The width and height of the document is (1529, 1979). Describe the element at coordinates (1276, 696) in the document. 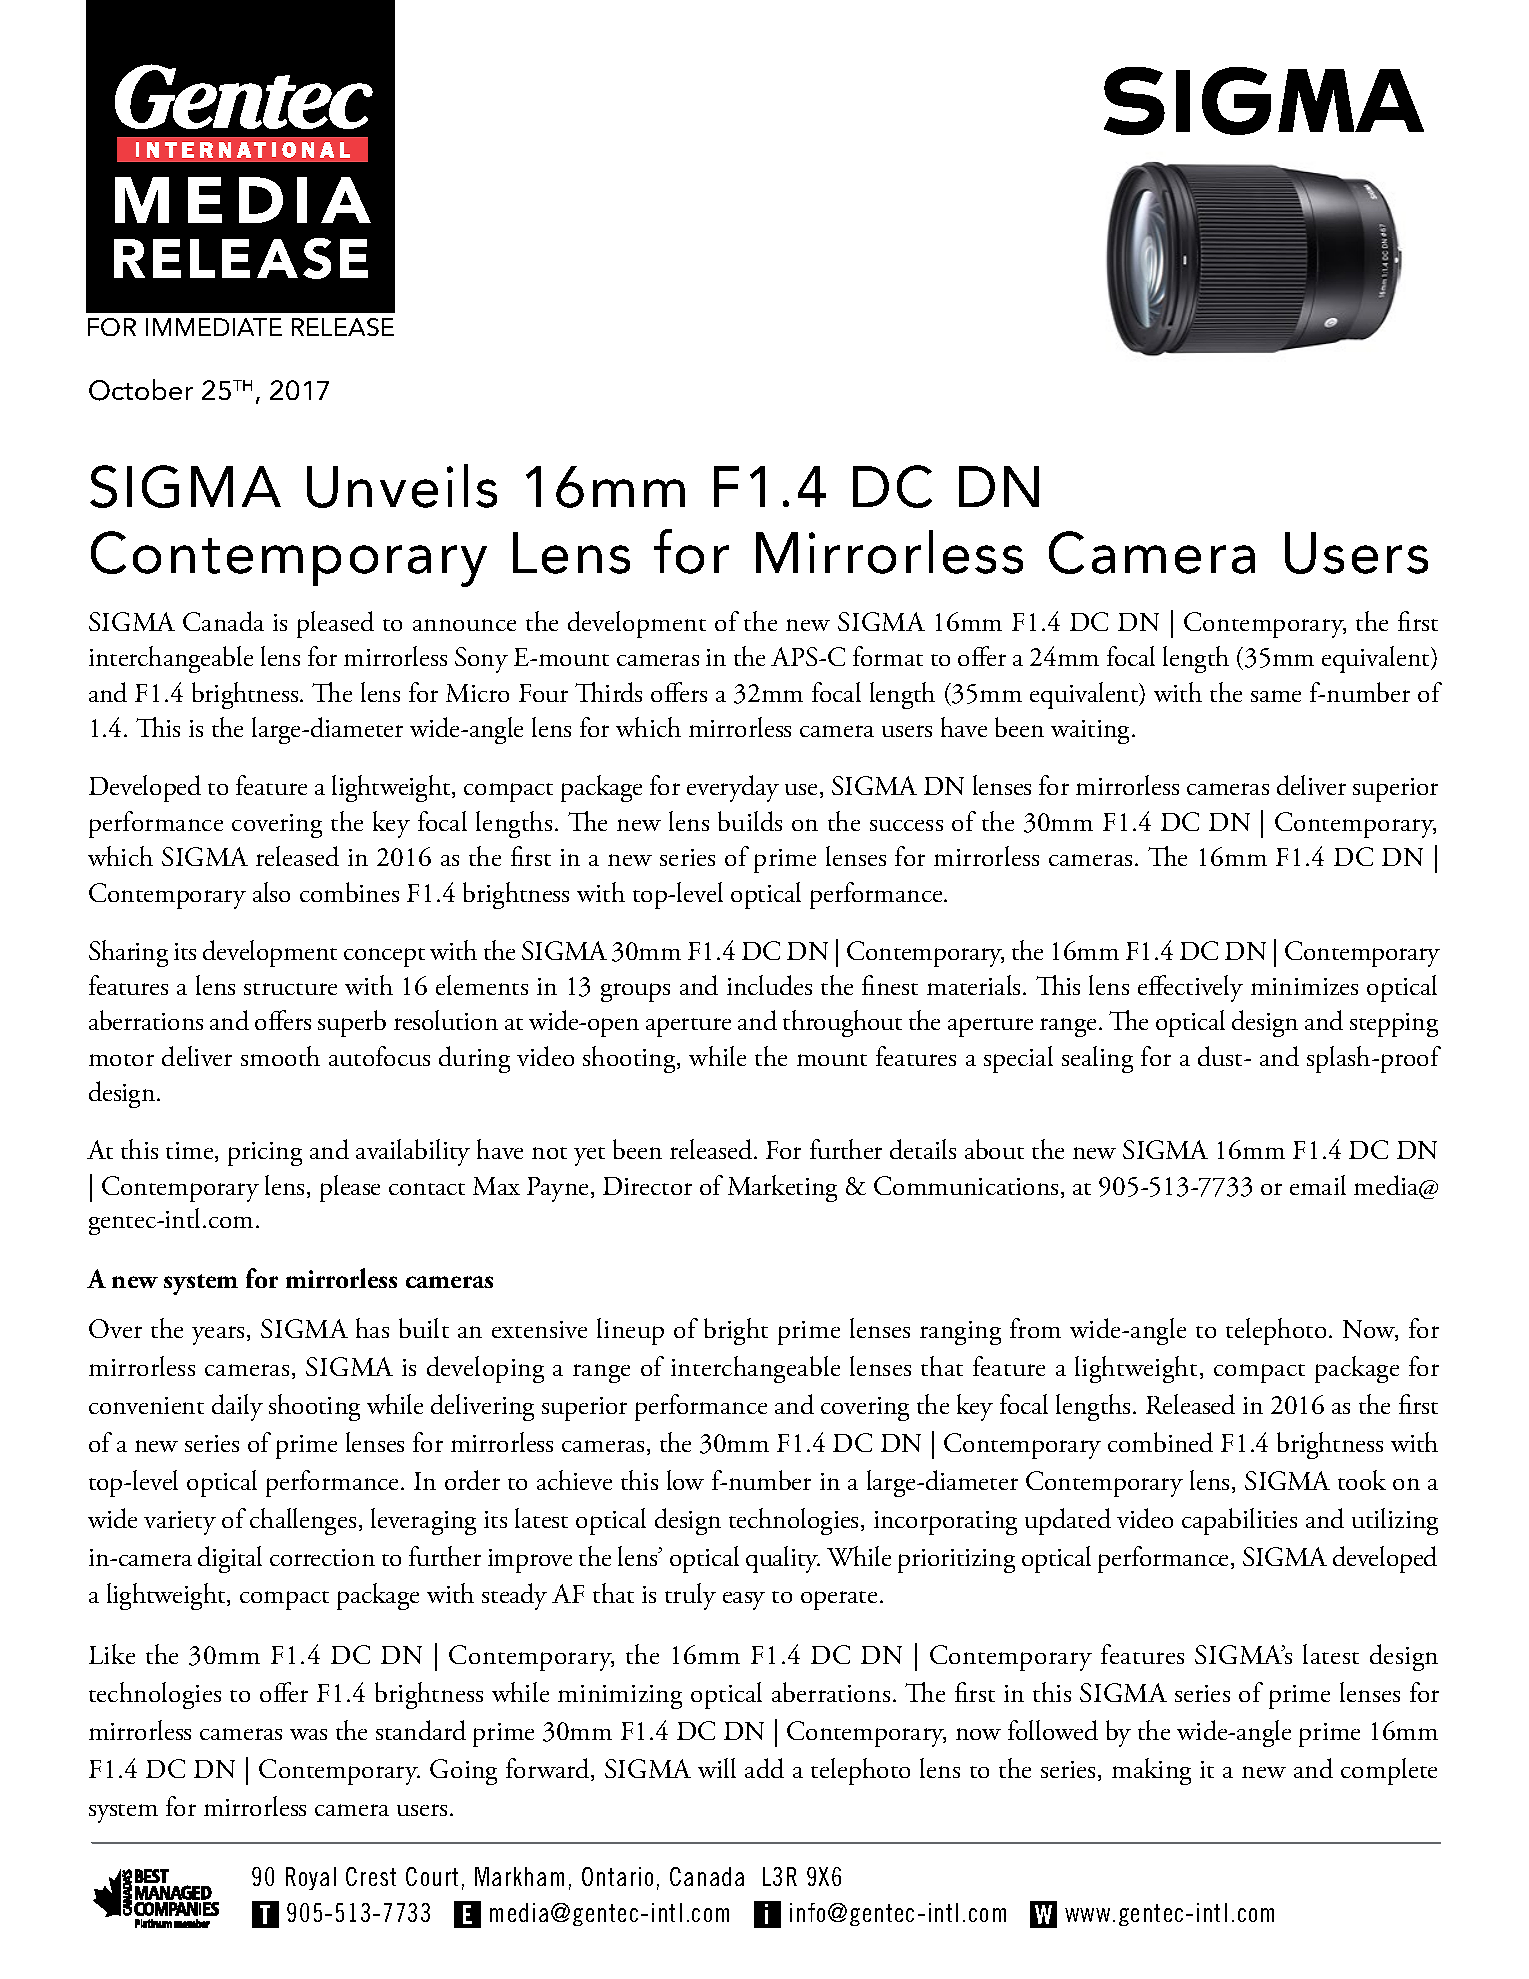

I see `same` at that location.
